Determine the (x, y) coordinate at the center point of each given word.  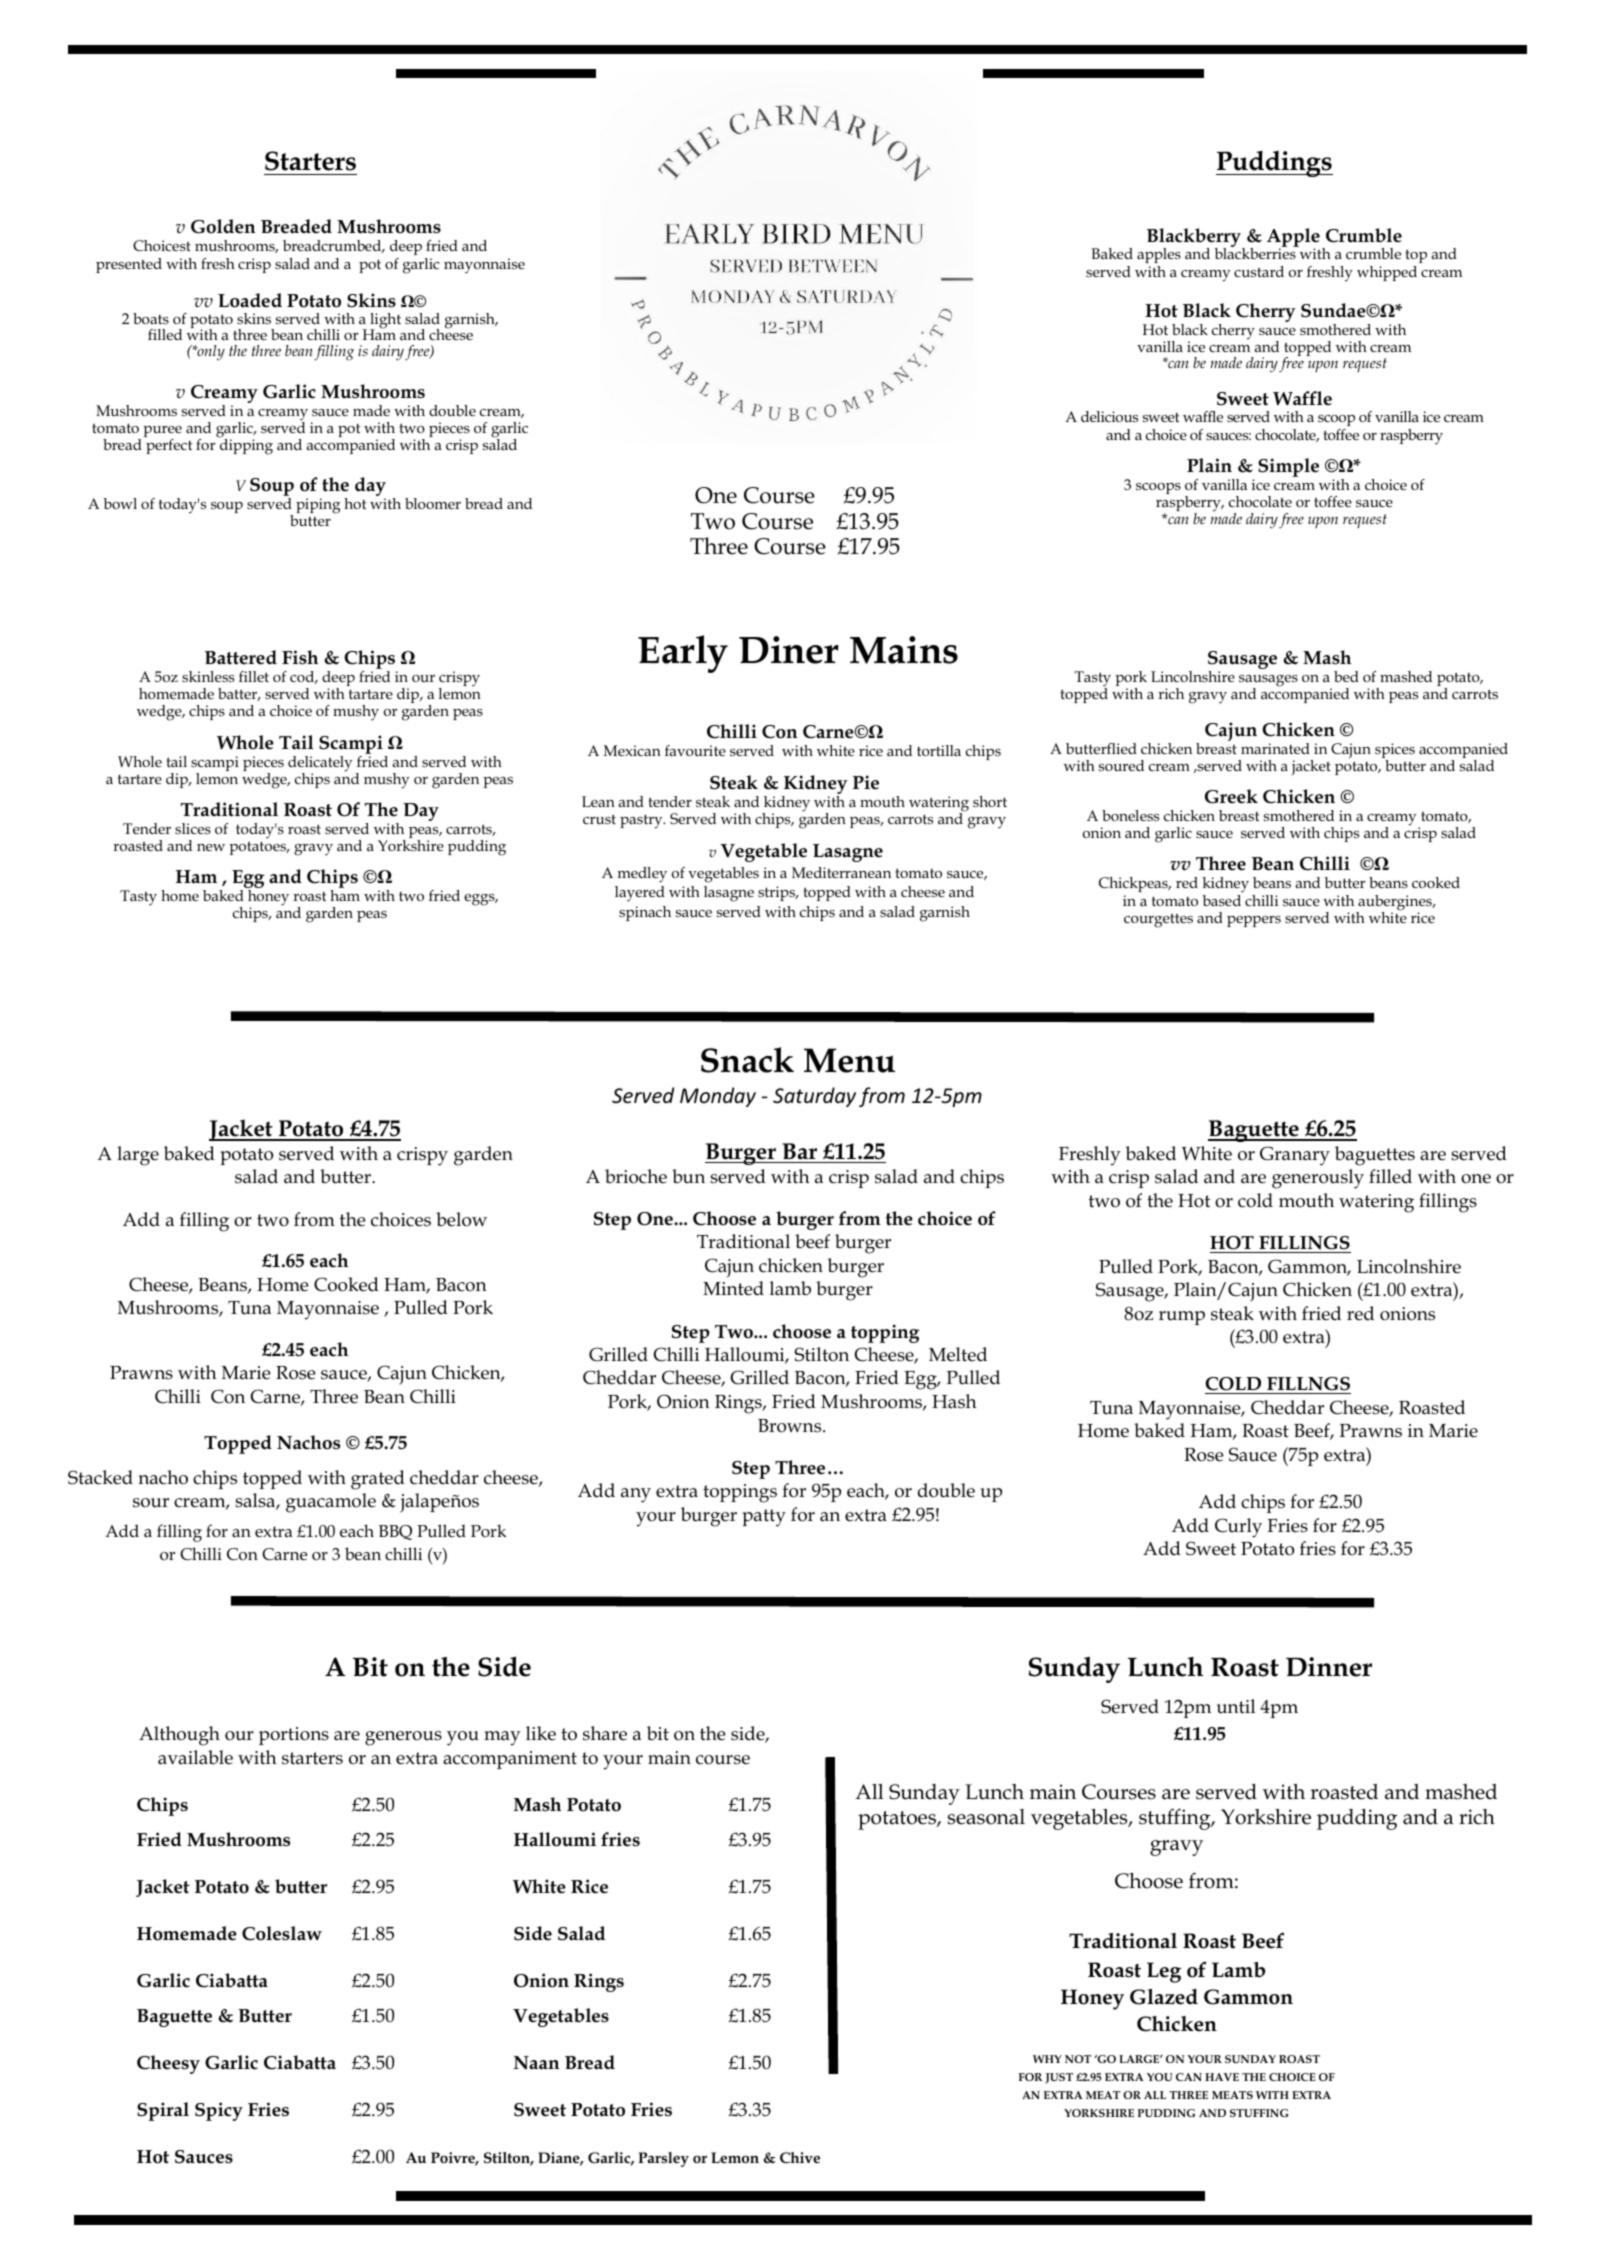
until (1236, 1706)
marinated (1275, 748)
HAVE (1222, 2077)
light (385, 322)
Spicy (219, 2111)
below (461, 1219)
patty (764, 1518)
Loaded (250, 300)
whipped (1387, 273)
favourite (695, 750)
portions (294, 1736)
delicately (320, 765)
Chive (800, 2157)
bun (688, 1176)
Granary (1295, 1156)
